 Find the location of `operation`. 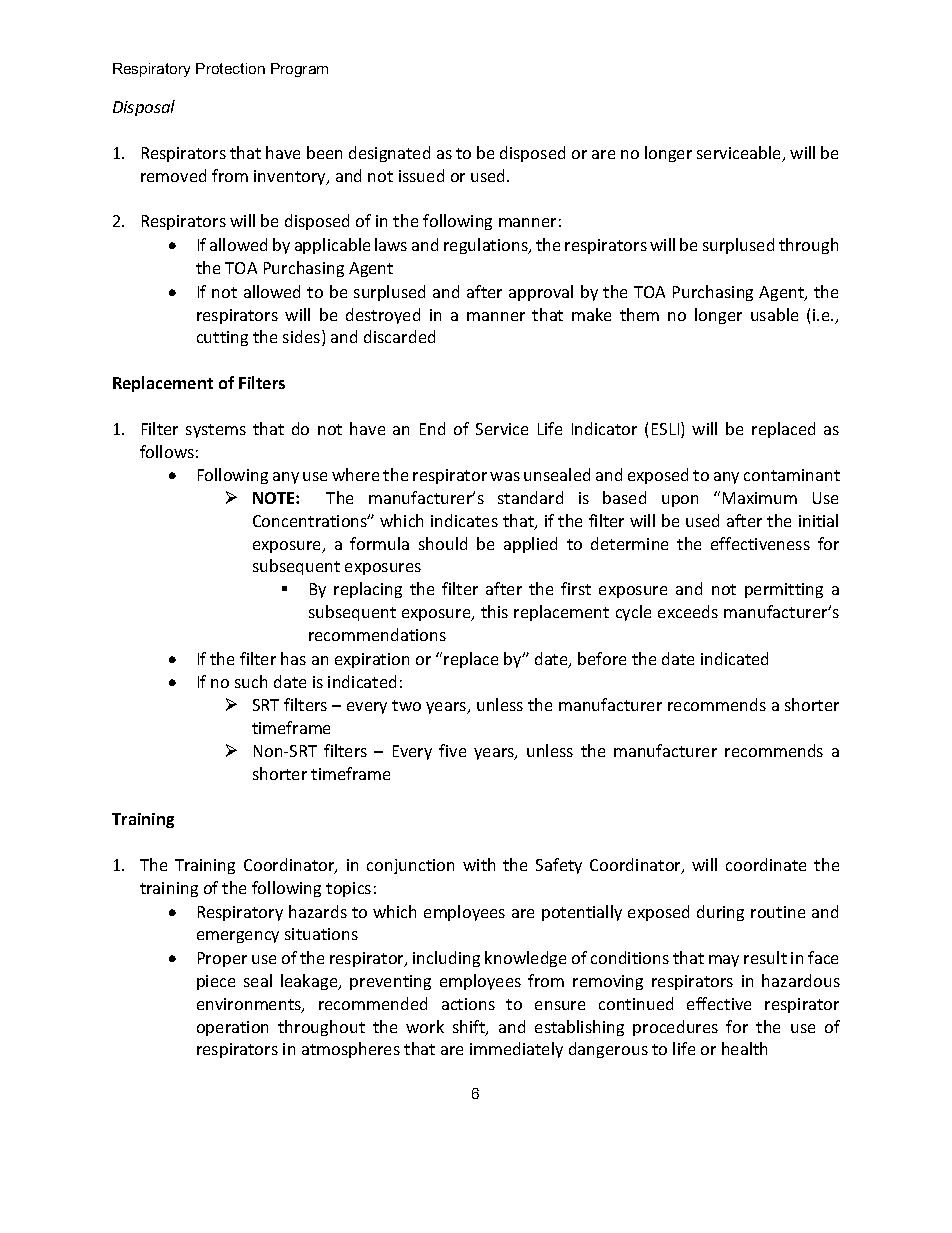

operation is located at coordinates (232, 1028).
